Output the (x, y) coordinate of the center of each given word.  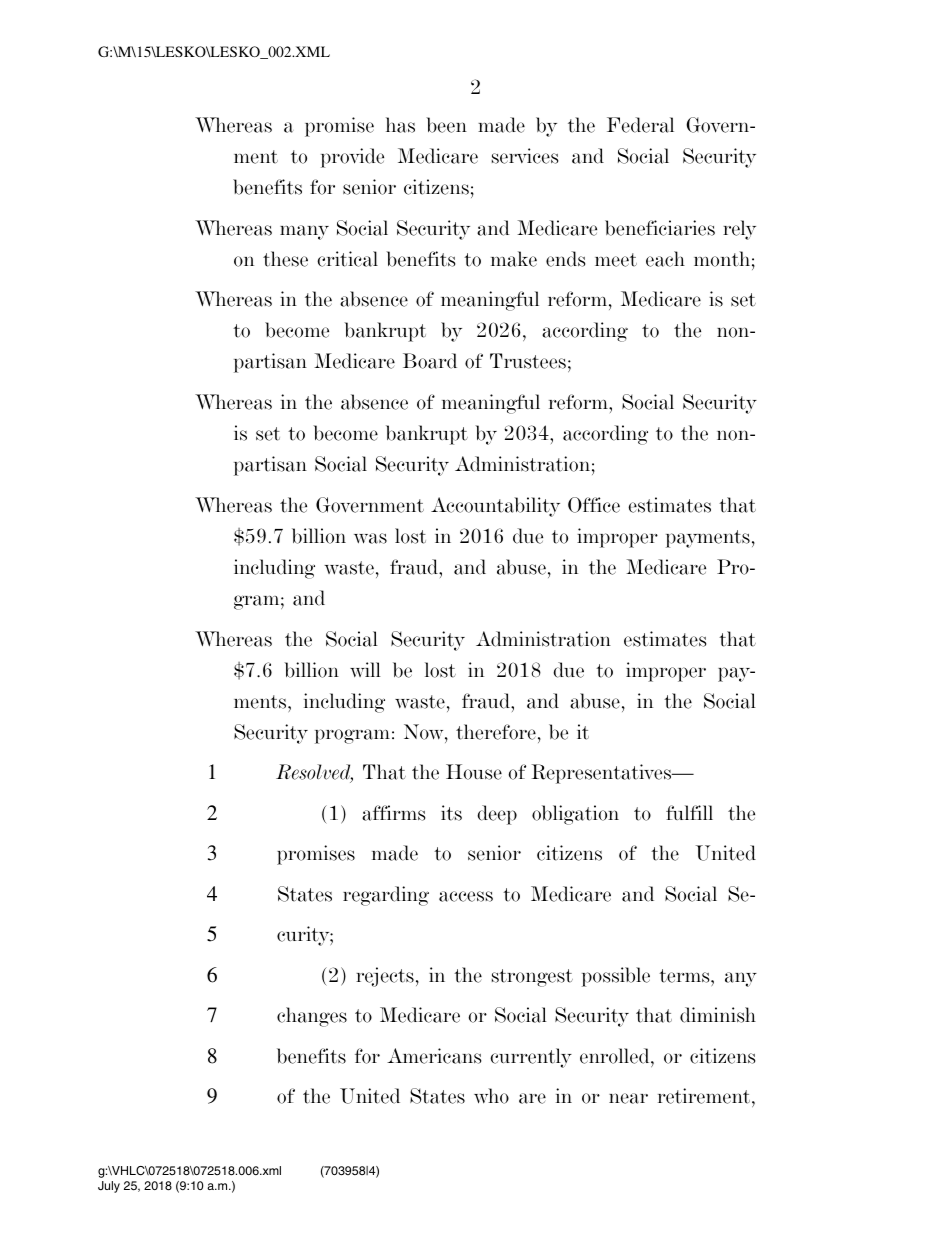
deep (497, 815)
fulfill (689, 812)
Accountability (495, 507)
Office (594, 505)
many (304, 232)
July (109, 1187)
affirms (393, 813)
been (446, 125)
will (365, 669)
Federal (640, 125)
